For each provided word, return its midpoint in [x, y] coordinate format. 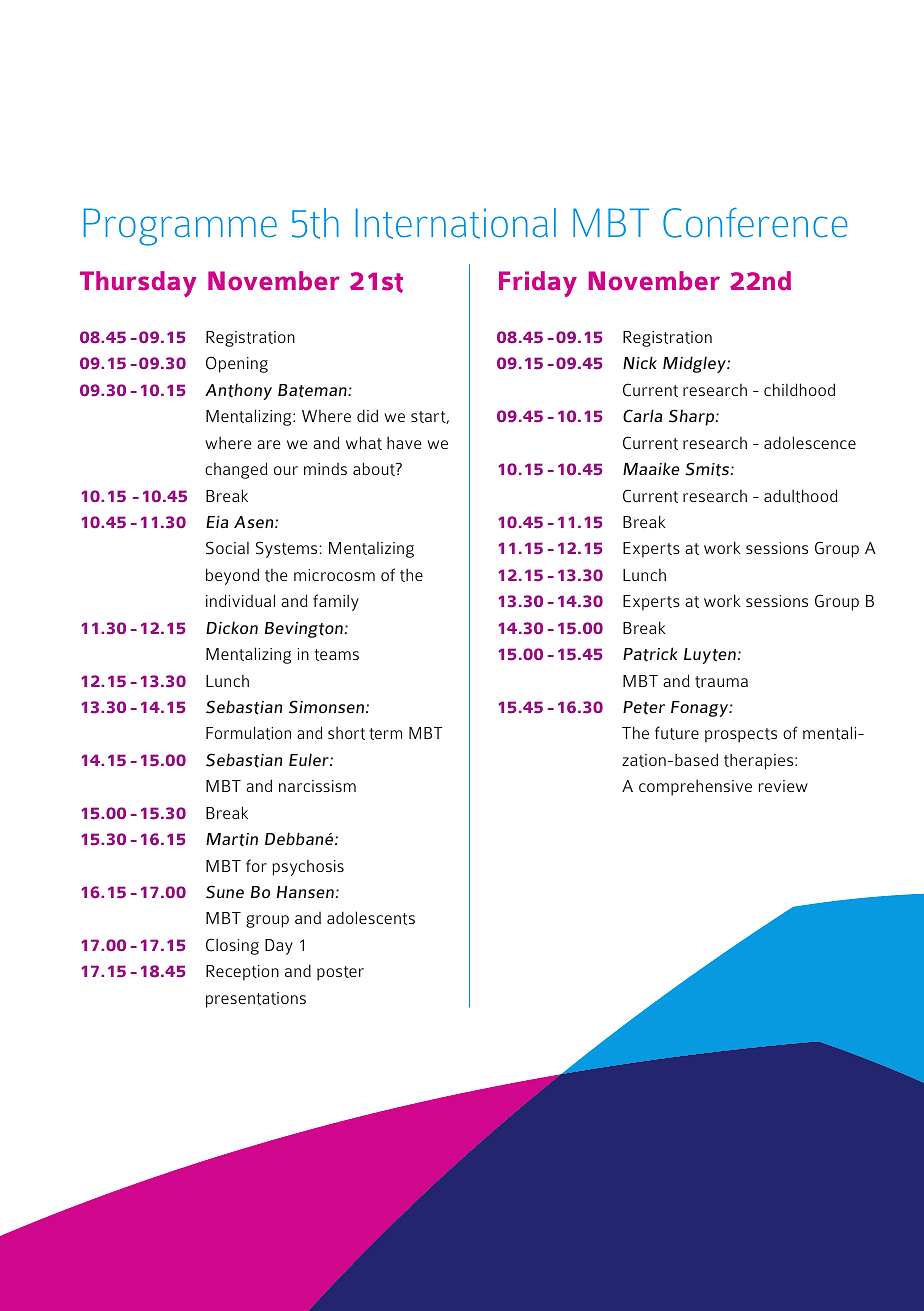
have [404, 442]
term [385, 734]
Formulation [248, 733]
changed [236, 470]
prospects [741, 735]
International [456, 223]
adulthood [801, 496]
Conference [755, 222]
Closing [232, 946]
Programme [180, 227]
